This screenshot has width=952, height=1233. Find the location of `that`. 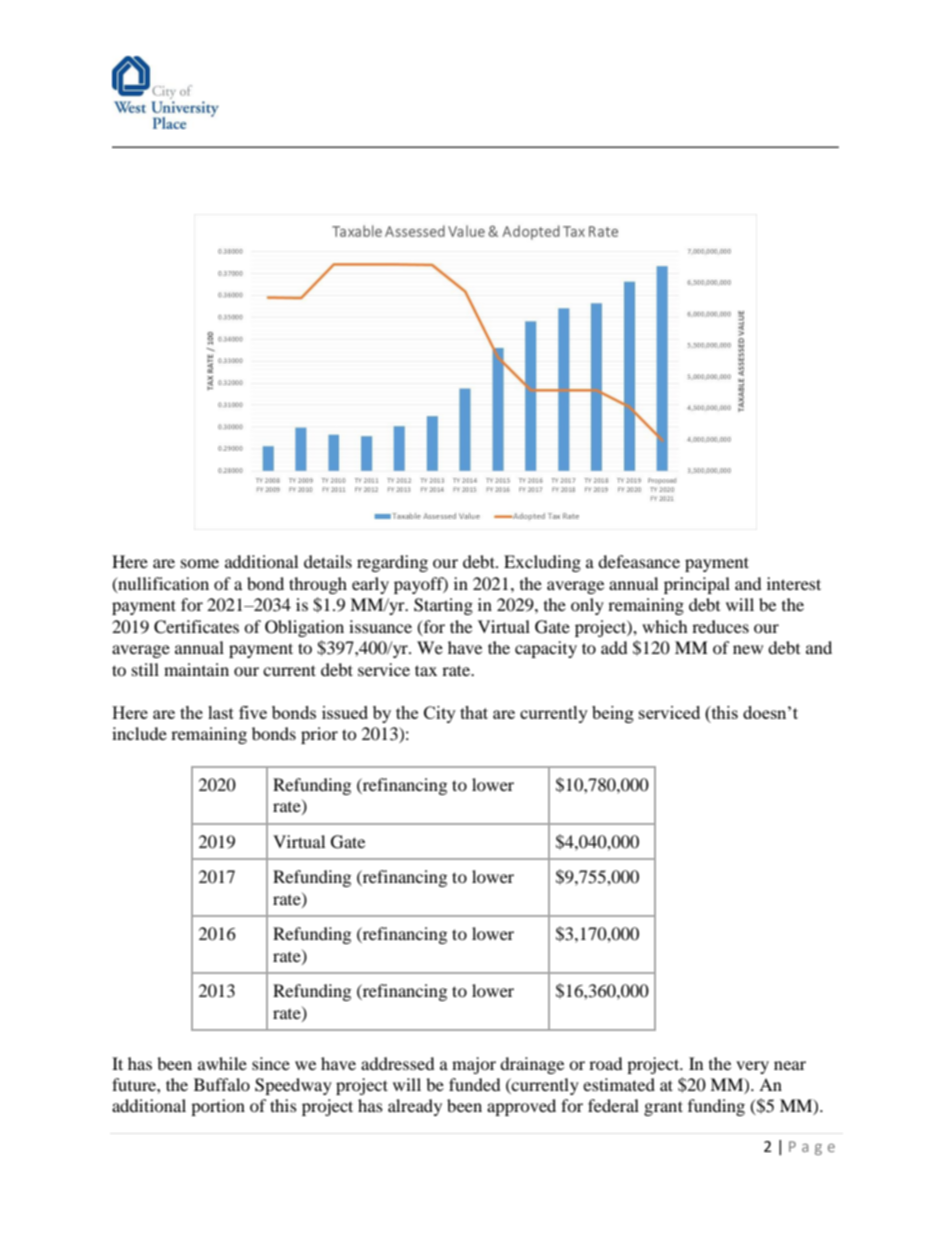

that is located at coordinates (474, 712).
